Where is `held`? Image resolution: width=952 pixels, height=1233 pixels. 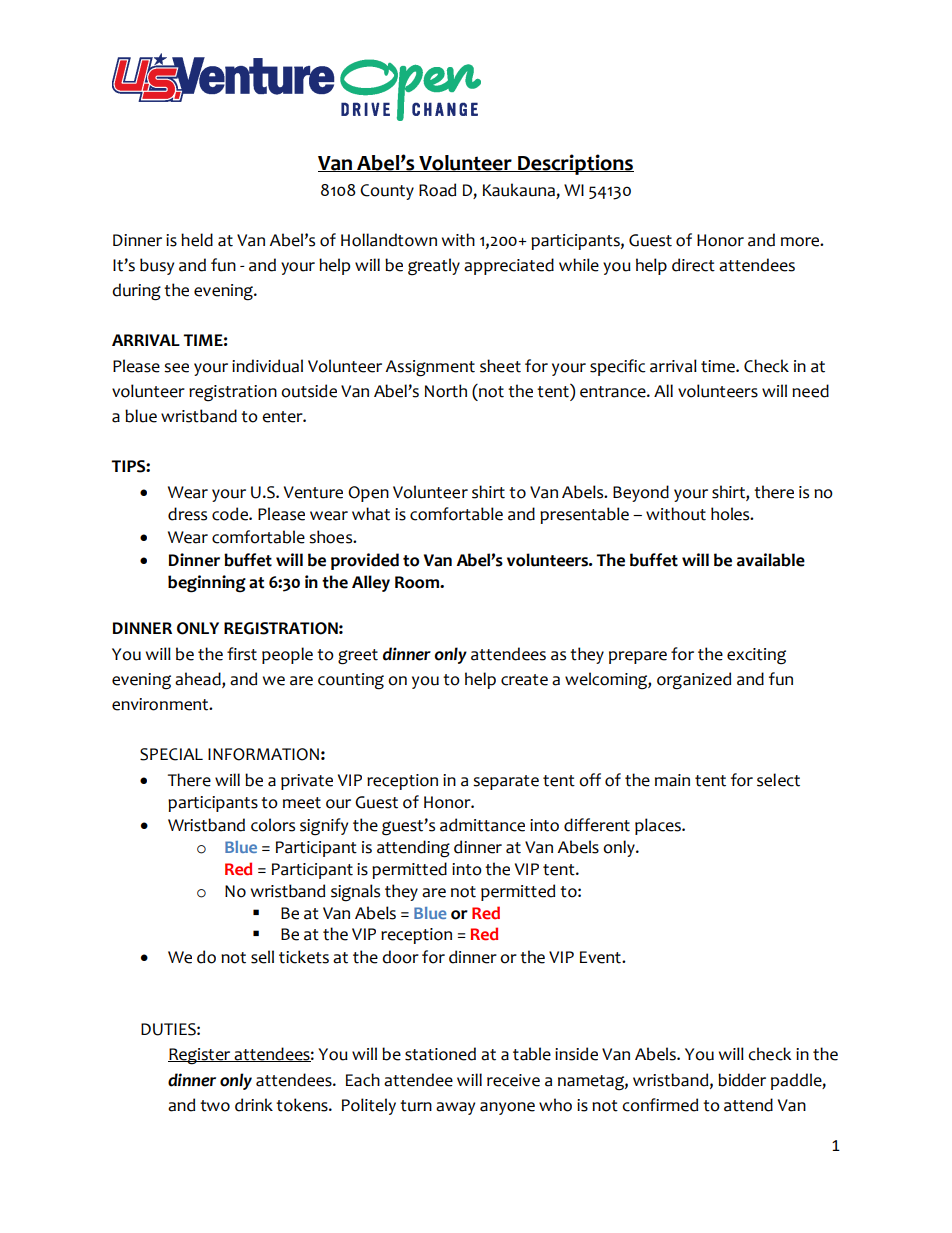
held is located at coordinates (197, 240).
